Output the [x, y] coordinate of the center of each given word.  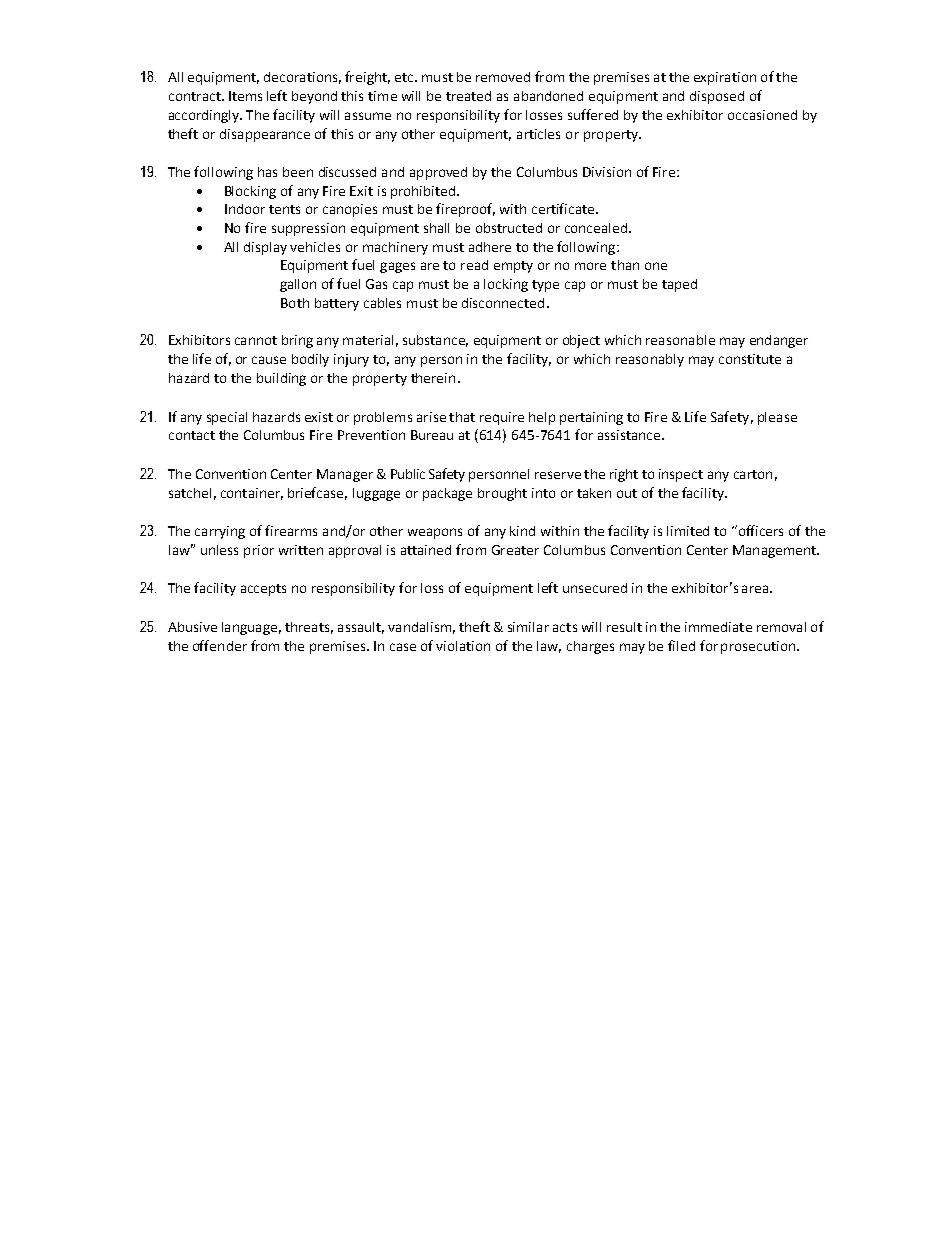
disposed [717, 97]
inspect [681, 475]
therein [433, 378]
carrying [220, 532]
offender [220, 645]
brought [502, 494]
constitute [750, 359]
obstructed [509, 228]
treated [468, 96]
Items [245, 96]
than [625, 265]
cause [269, 360]
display [265, 248]
